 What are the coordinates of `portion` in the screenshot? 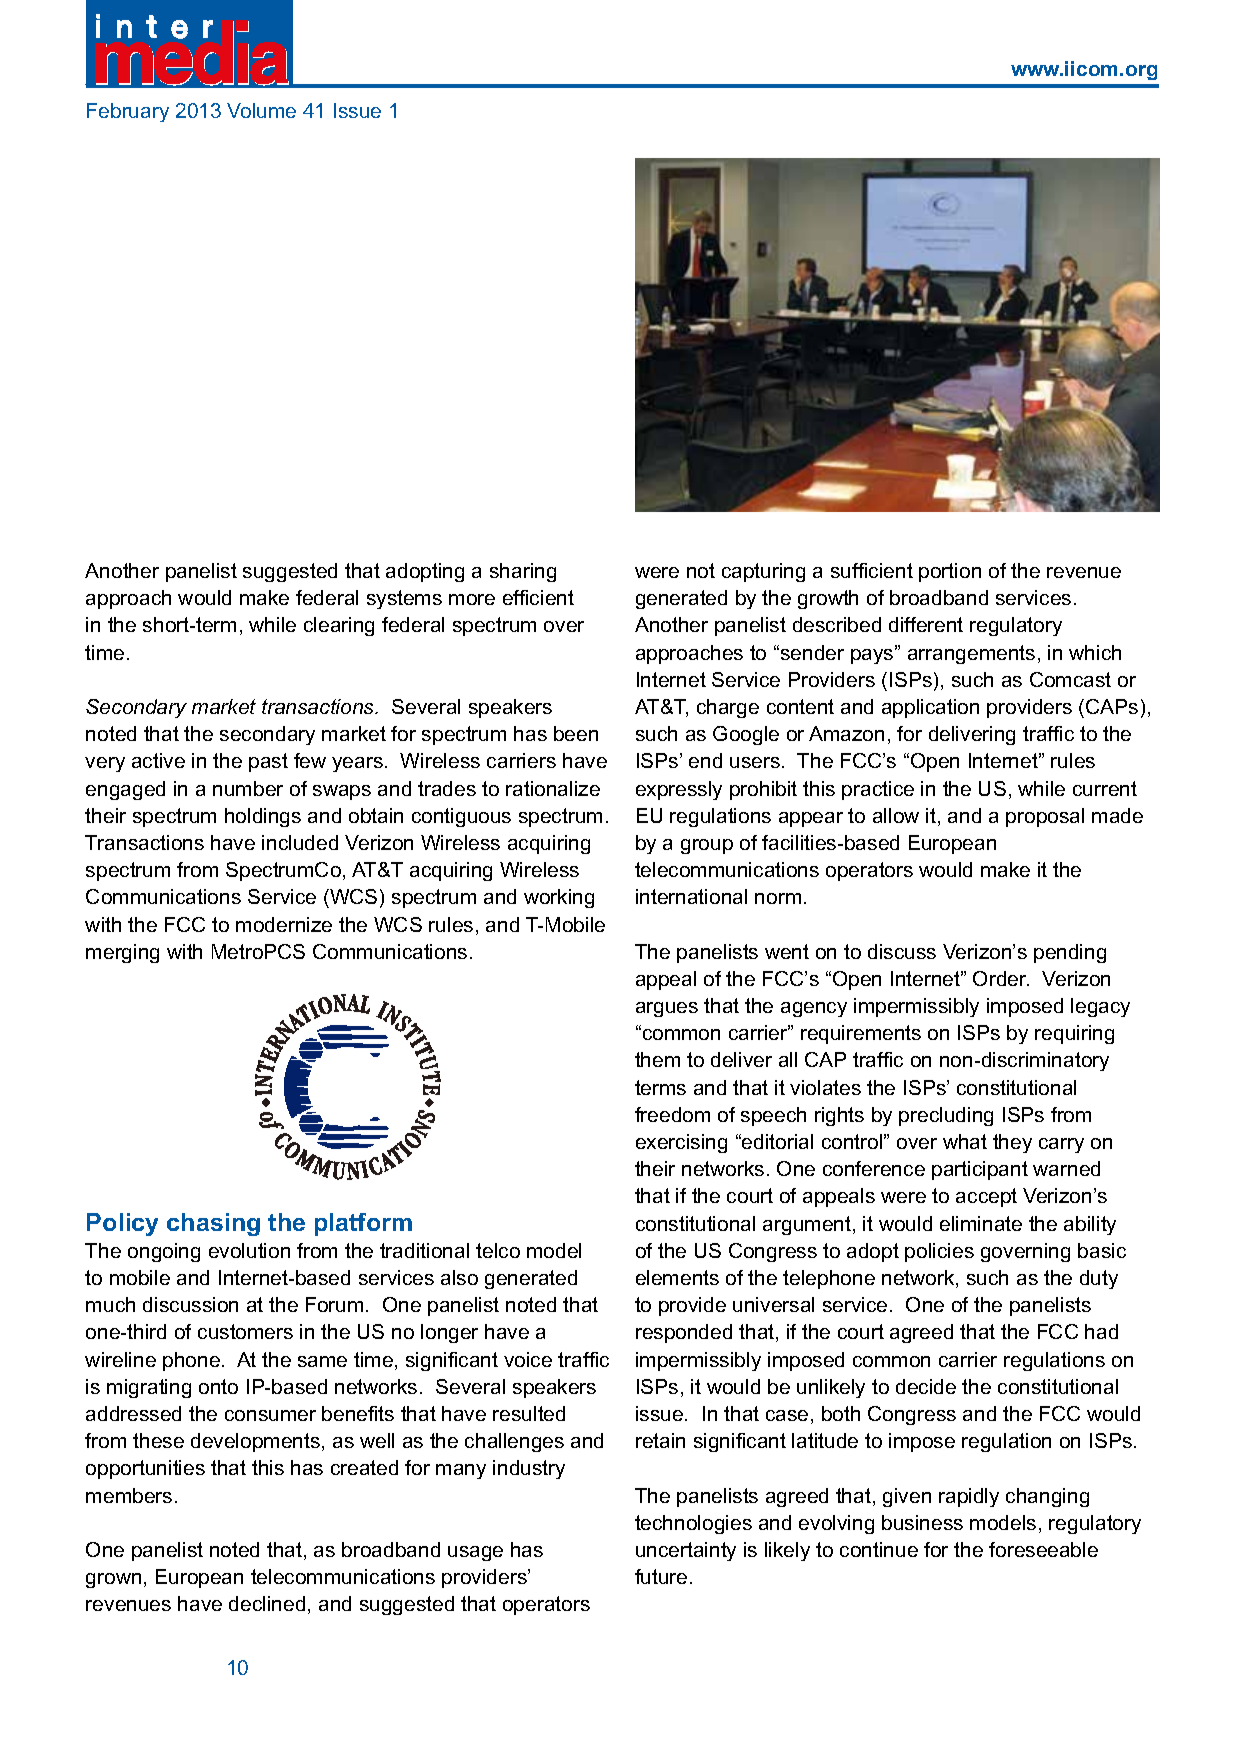 It's located at (950, 572).
